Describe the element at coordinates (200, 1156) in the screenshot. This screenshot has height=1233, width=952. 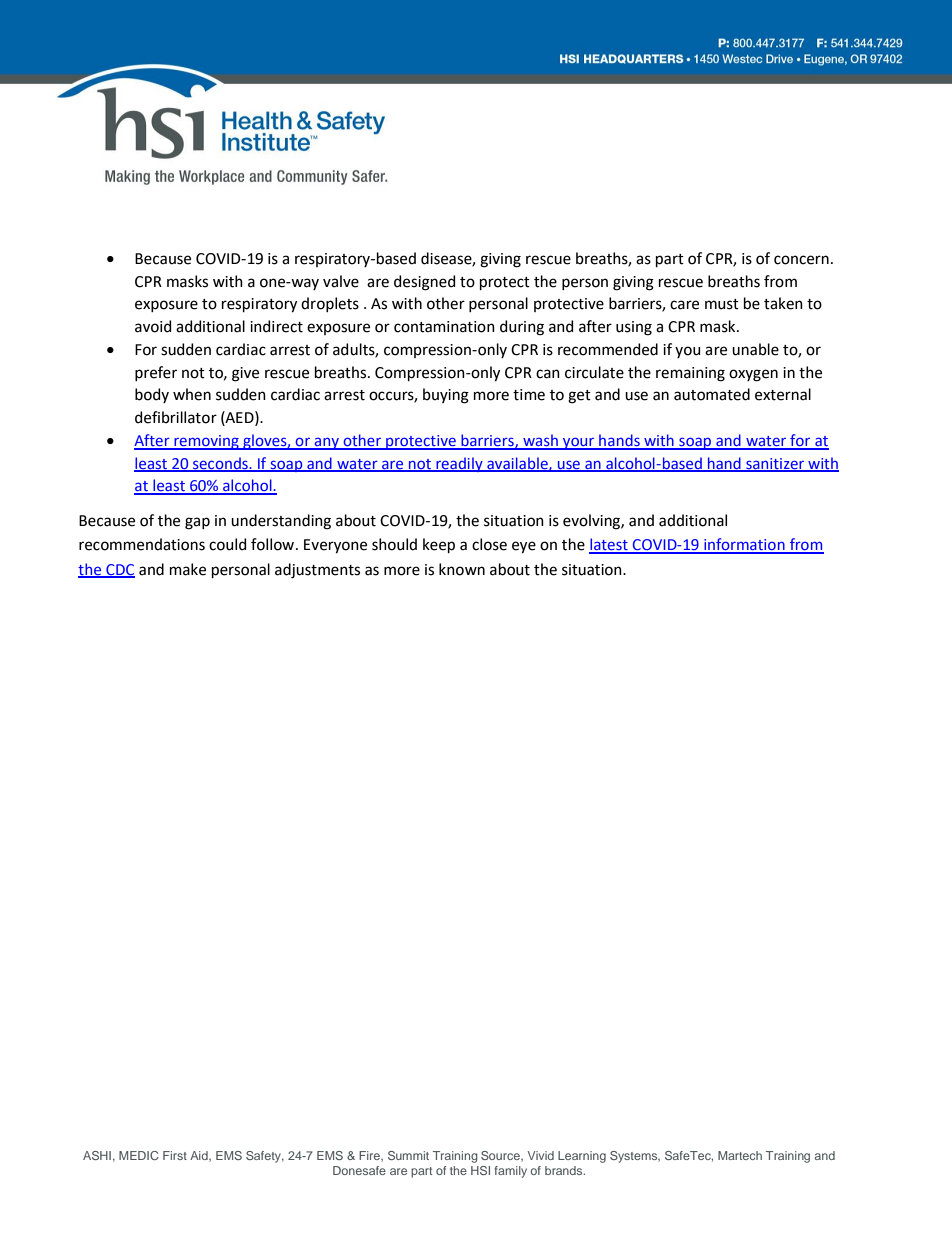
I see `Aid` at that location.
